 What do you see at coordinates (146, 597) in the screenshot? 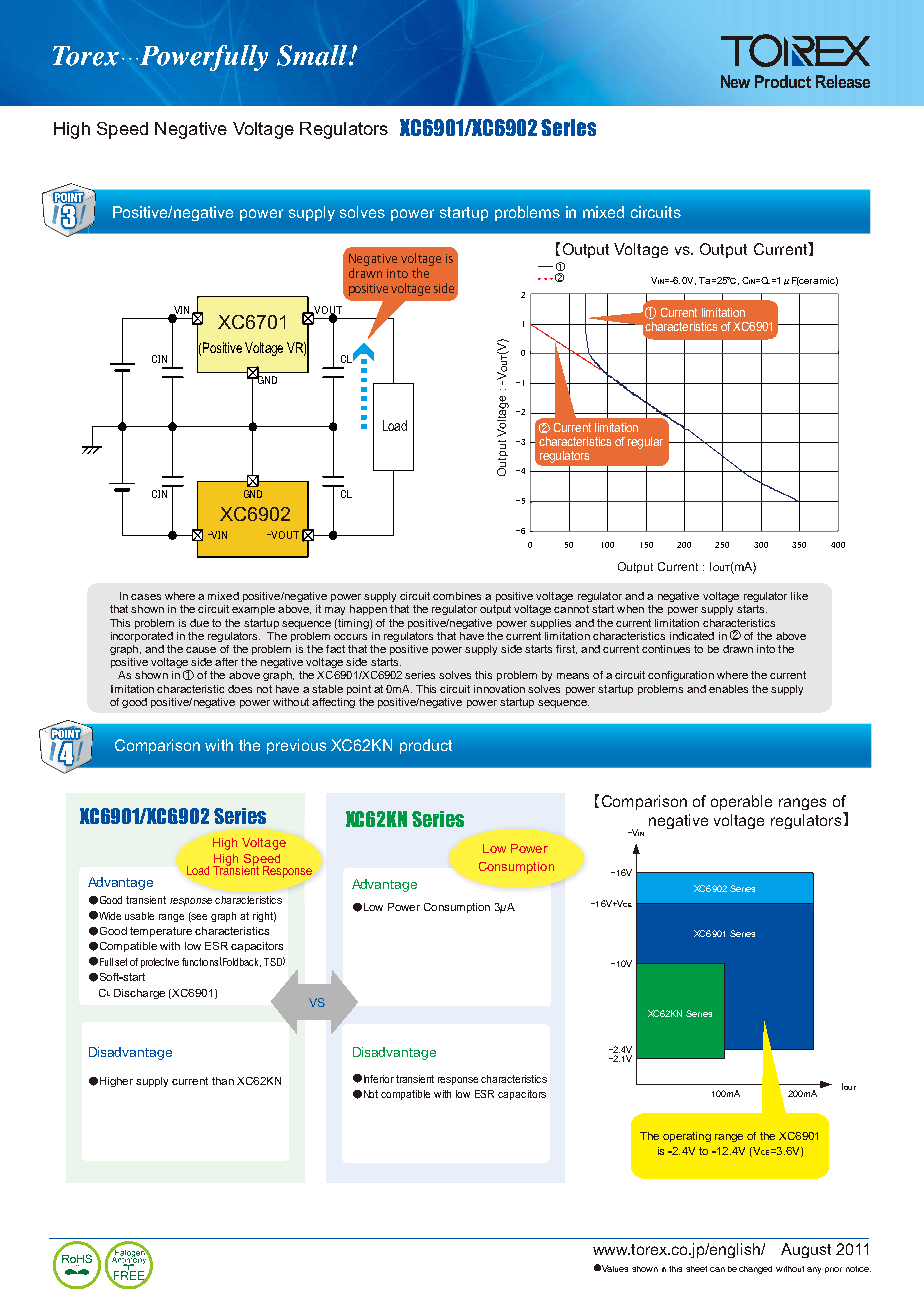
I see `cases` at bounding box center [146, 597].
